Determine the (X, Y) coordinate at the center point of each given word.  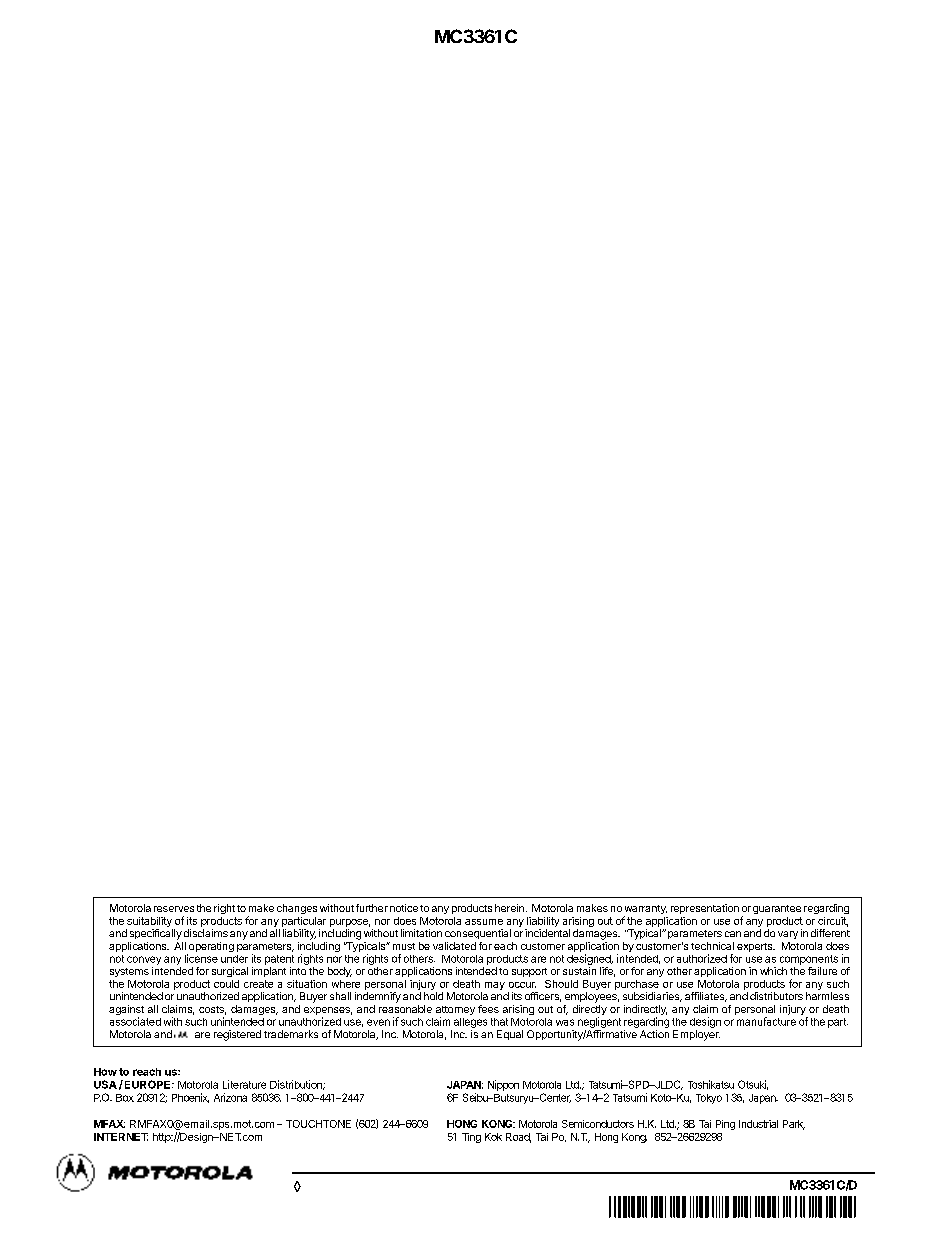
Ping (725, 1125)
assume (484, 922)
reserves (174, 909)
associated (135, 1021)
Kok (493, 1137)
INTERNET (121, 1137)
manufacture (766, 1021)
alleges (470, 1023)
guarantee (777, 909)
